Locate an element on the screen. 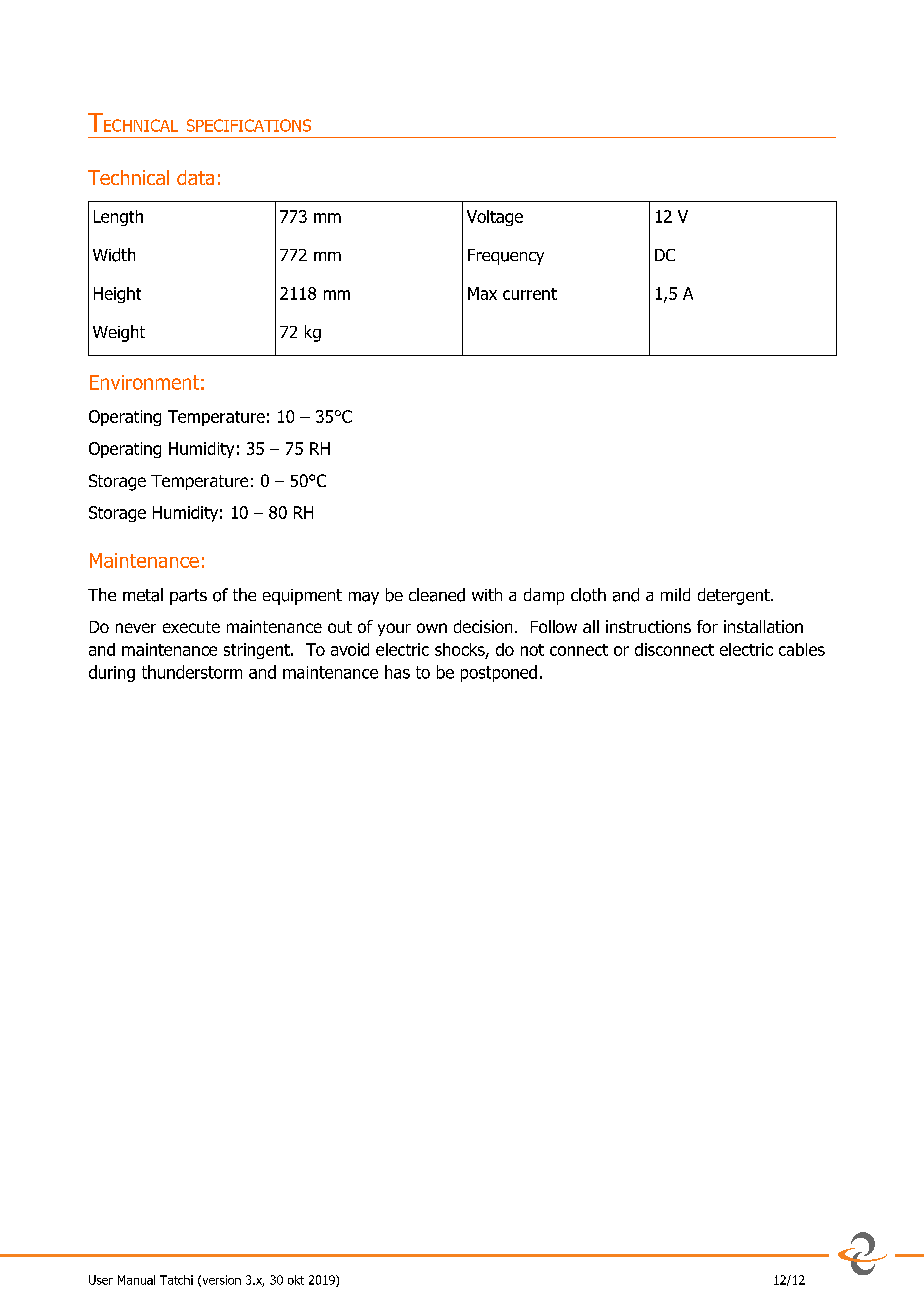 The image size is (924, 1308). cleaned is located at coordinates (437, 595).
